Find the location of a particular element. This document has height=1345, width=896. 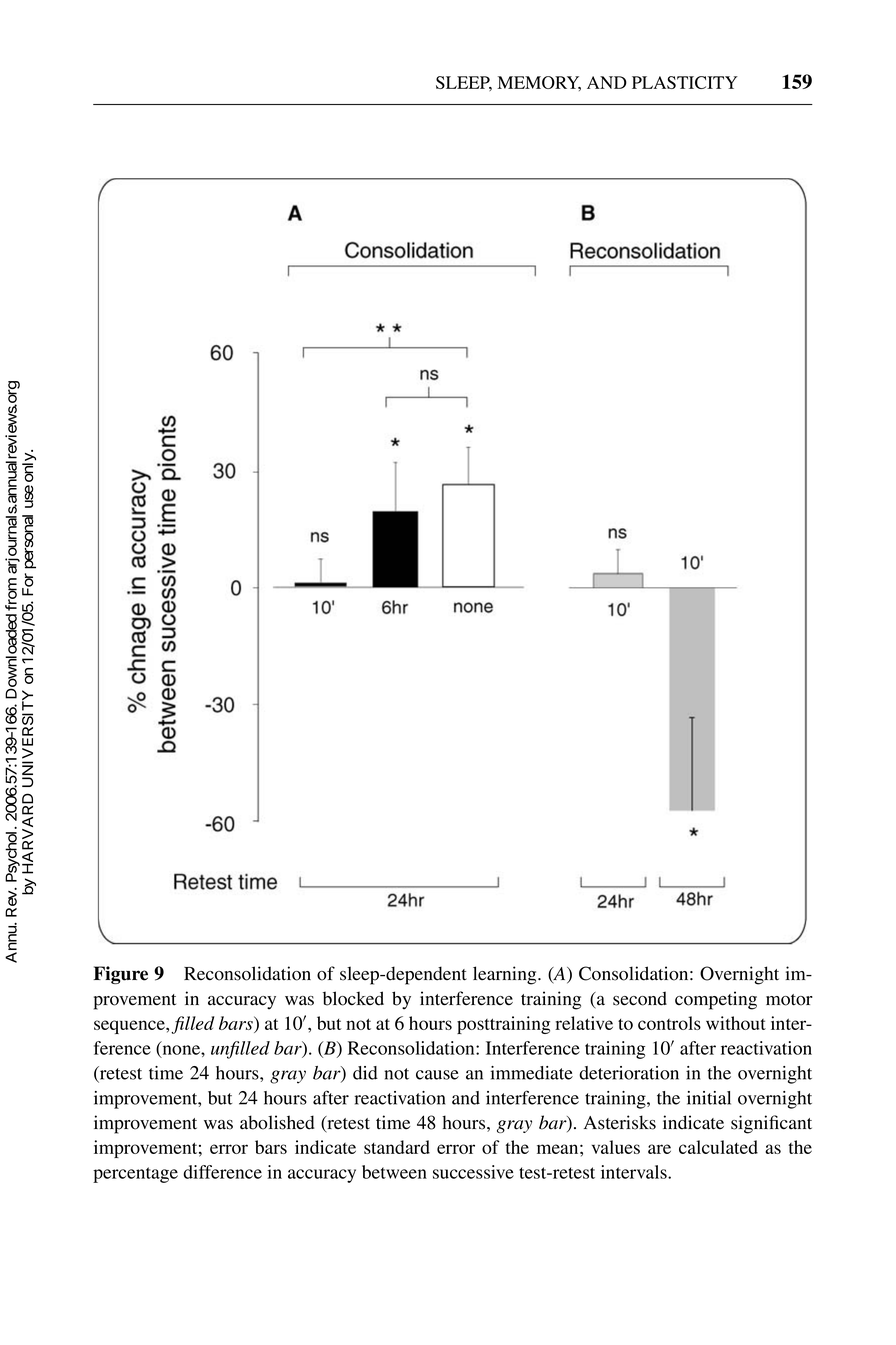

PLASTICITY is located at coordinates (685, 82).
